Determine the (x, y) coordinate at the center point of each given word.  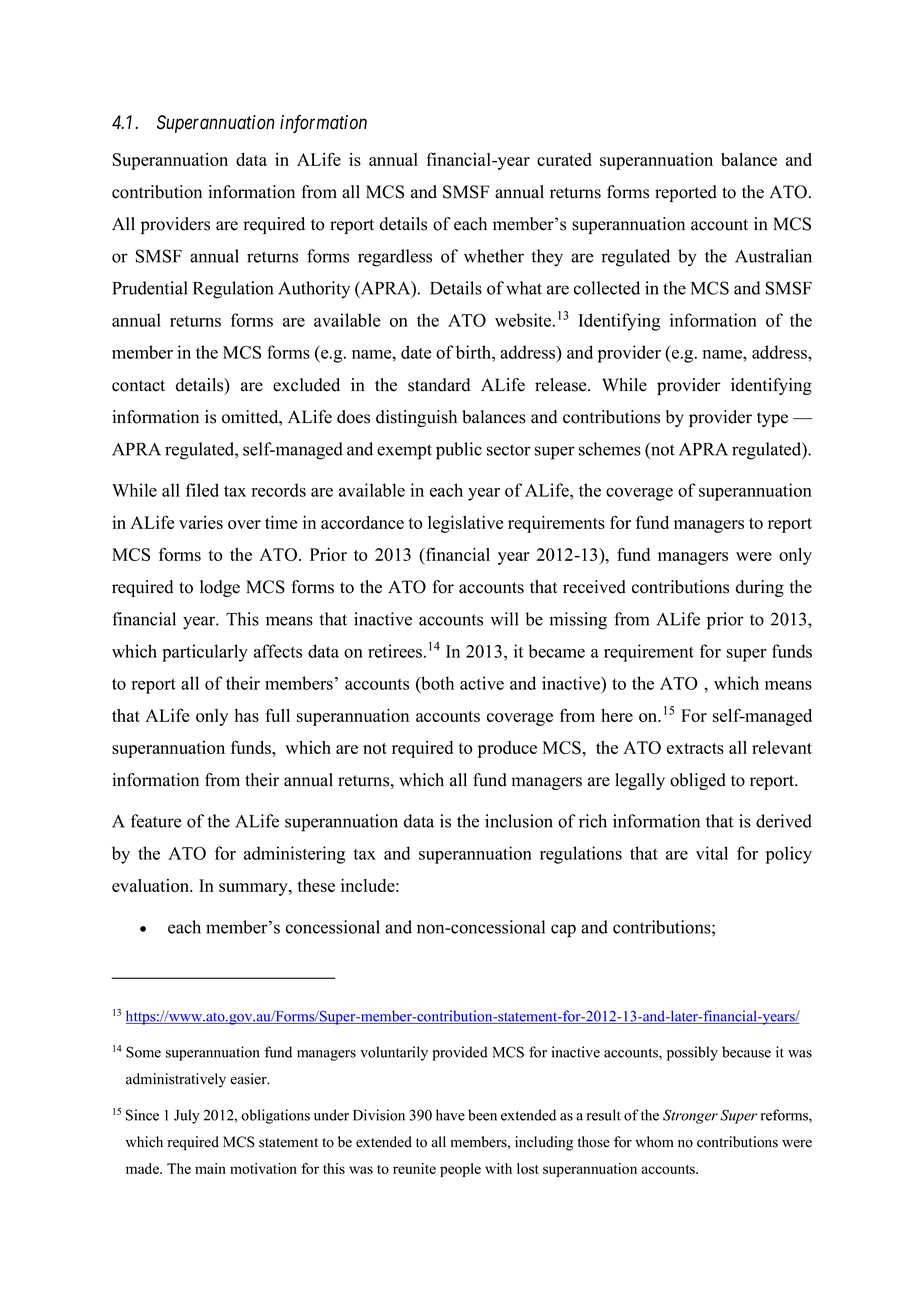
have (450, 1115)
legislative (465, 524)
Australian (773, 256)
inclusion (519, 821)
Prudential (150, 288)
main (210, 1168)
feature (156, 821)
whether (494, 256)
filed (202, 490)
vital (712, 853)
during (760, 588)
